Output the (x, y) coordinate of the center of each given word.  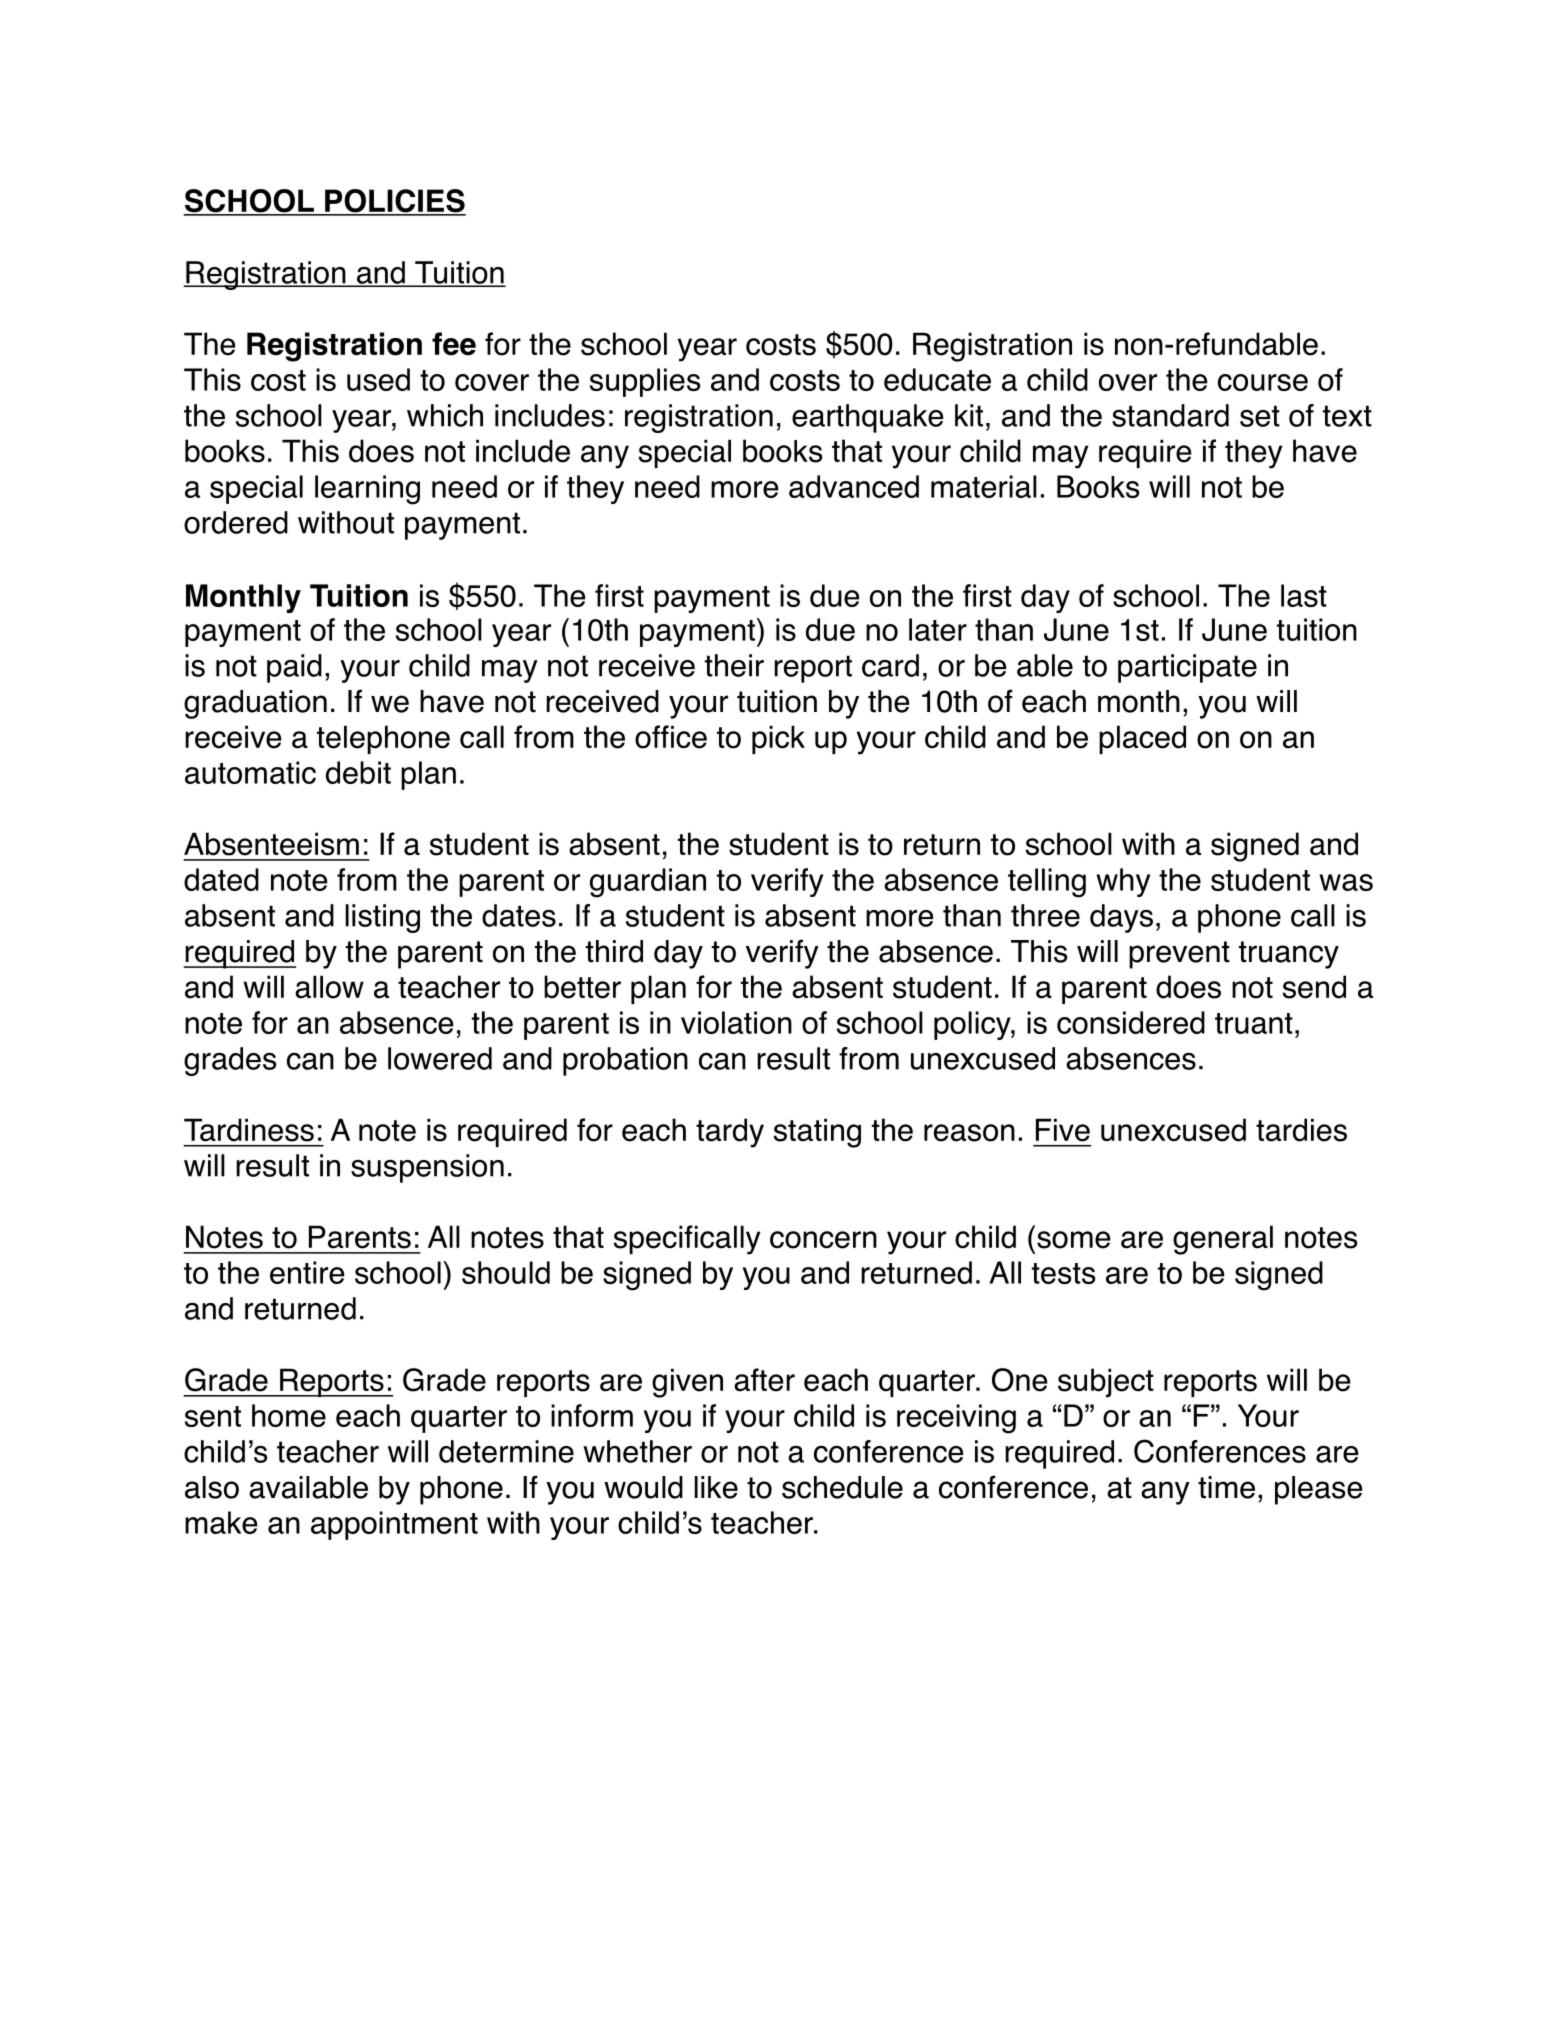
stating (817, 1133)
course (1263, 382)
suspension (427, 1168)
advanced (854, 486)
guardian (648, 883)
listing (382, 918)
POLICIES (394, 202)
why (1123, 882)
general (1223, 1240)
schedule (842, 1487)
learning (367, 490)
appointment (394, 1525)
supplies (645, 382)
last (1304, 595)
